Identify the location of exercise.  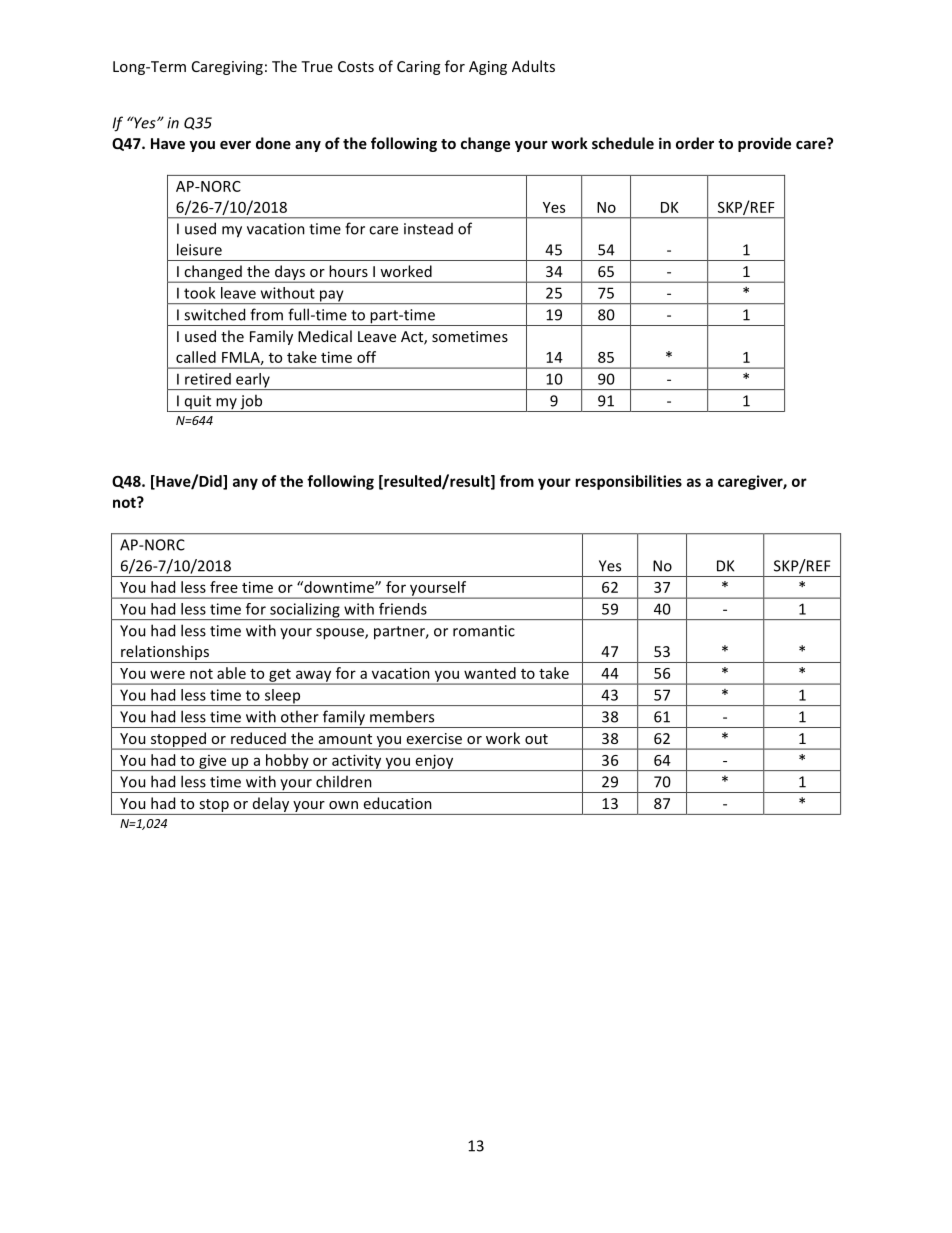
(434, 738).
